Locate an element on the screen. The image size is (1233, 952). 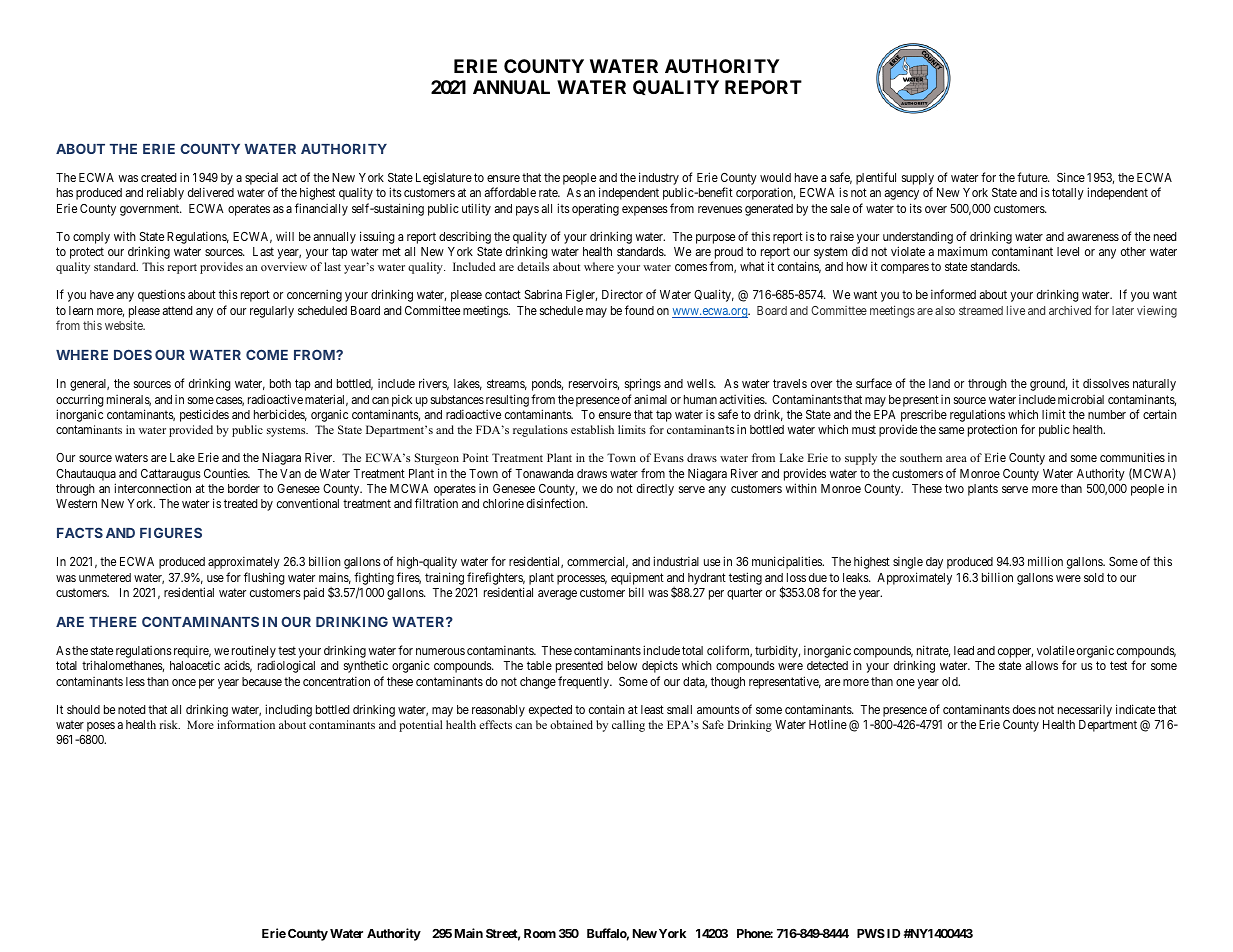
THERE is located at coordinates (112, 622).
